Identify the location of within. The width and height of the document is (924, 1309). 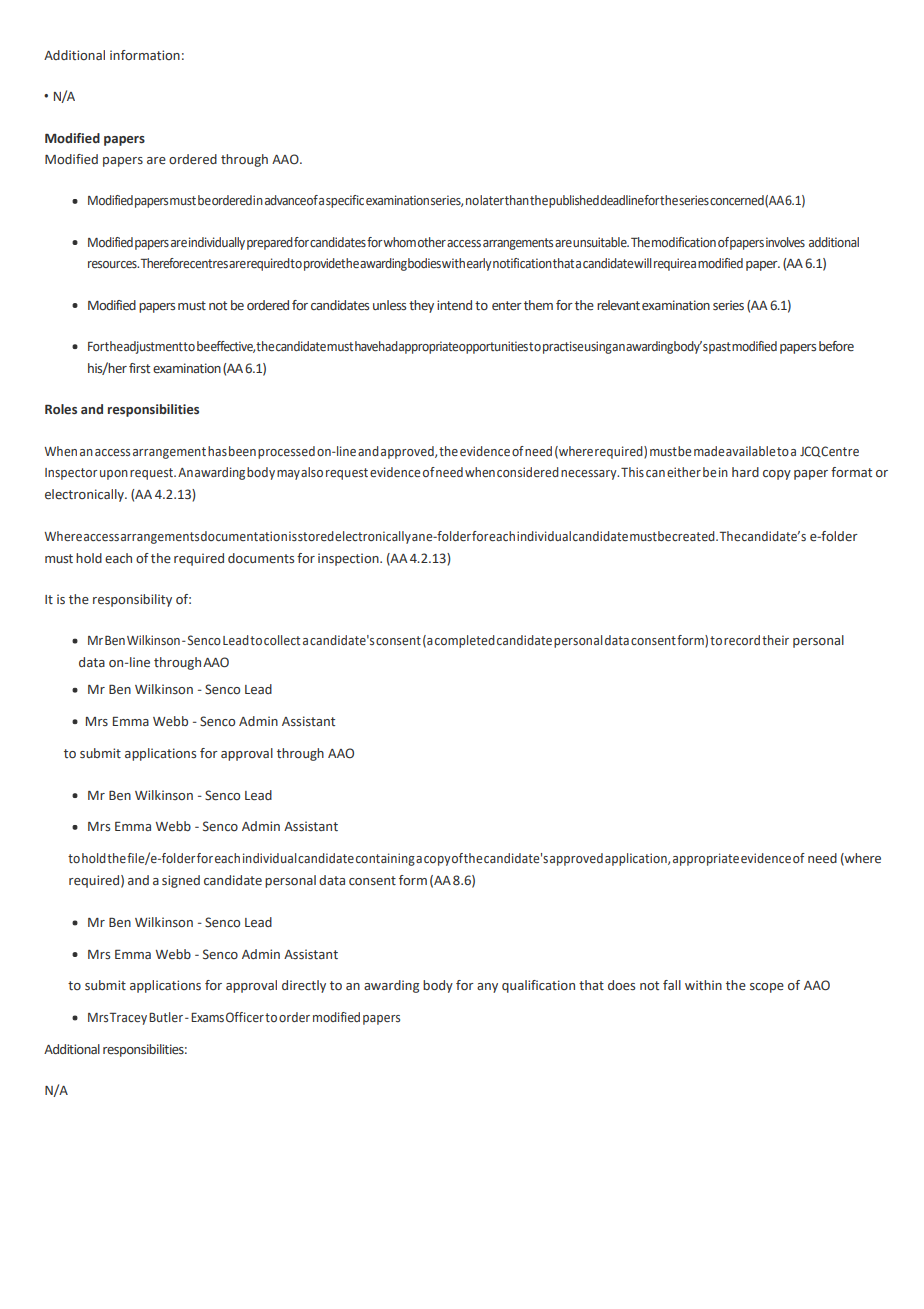
(703, 985).
